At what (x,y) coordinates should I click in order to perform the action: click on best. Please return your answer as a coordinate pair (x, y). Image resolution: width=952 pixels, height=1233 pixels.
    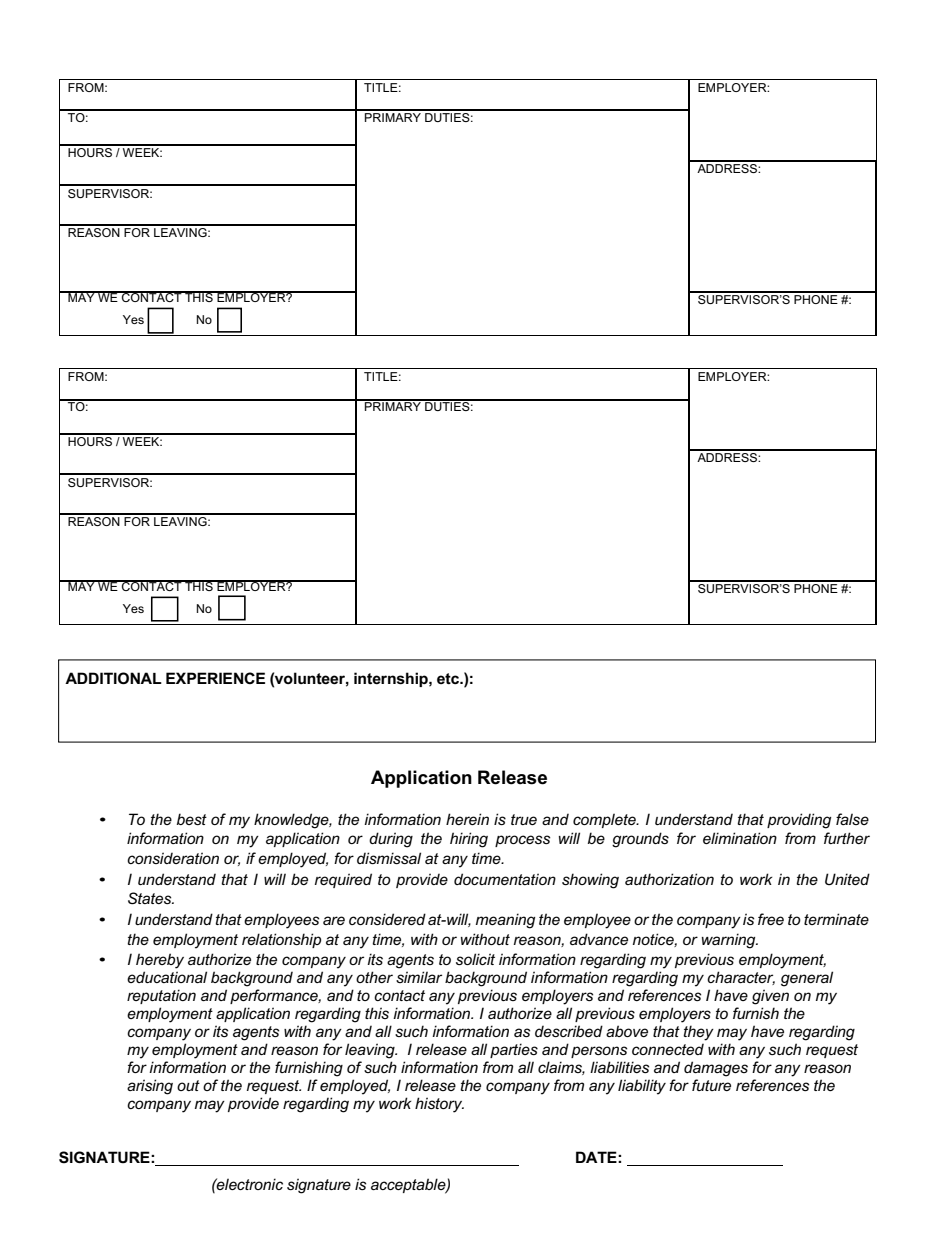
    Looking at the image, I should click on (192, 819).
